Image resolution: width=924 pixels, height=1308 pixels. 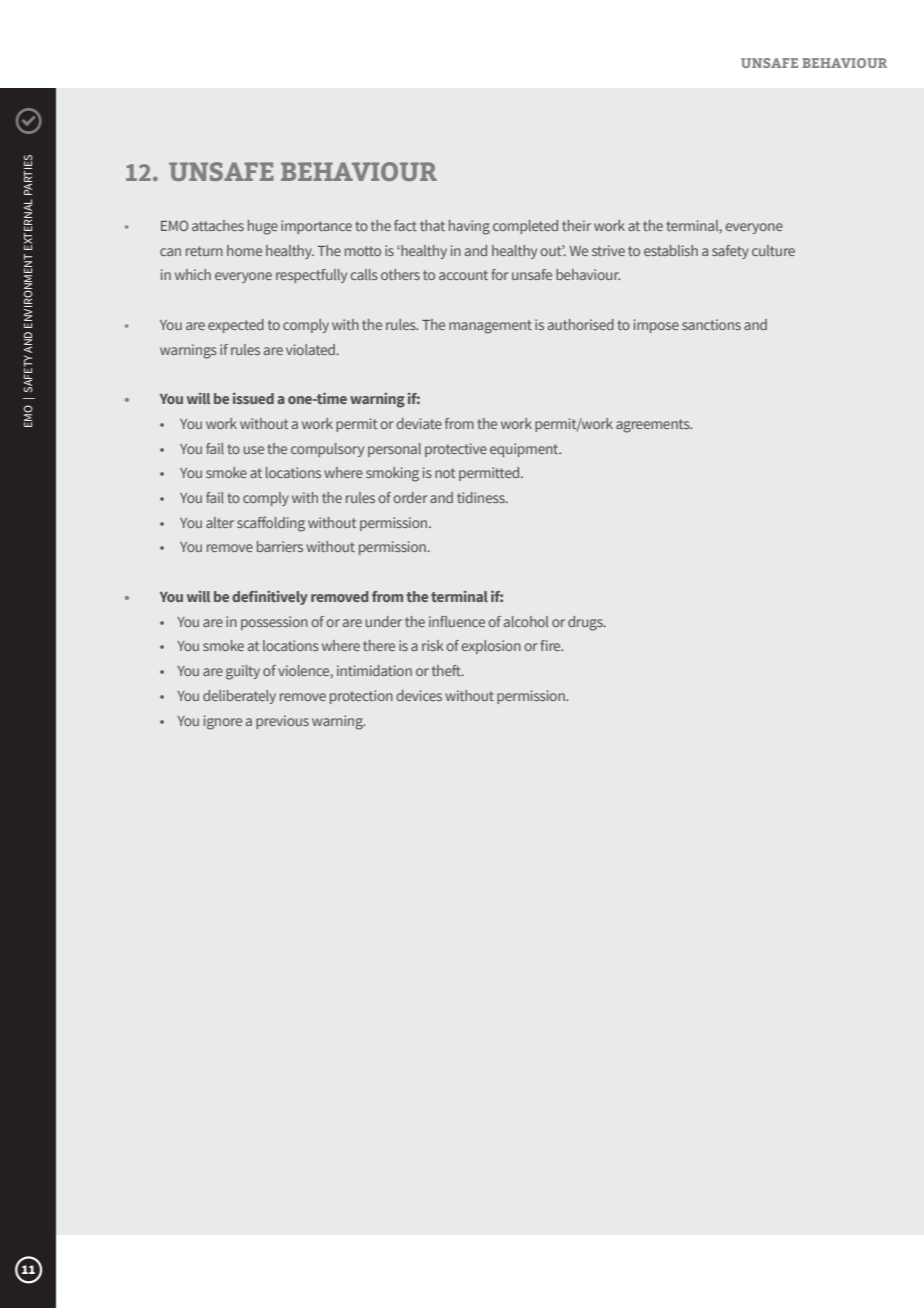 What do you see at coordinates (239, 697) in the screenshot?
I see `deliberately` at bounding box center [239, 697].
